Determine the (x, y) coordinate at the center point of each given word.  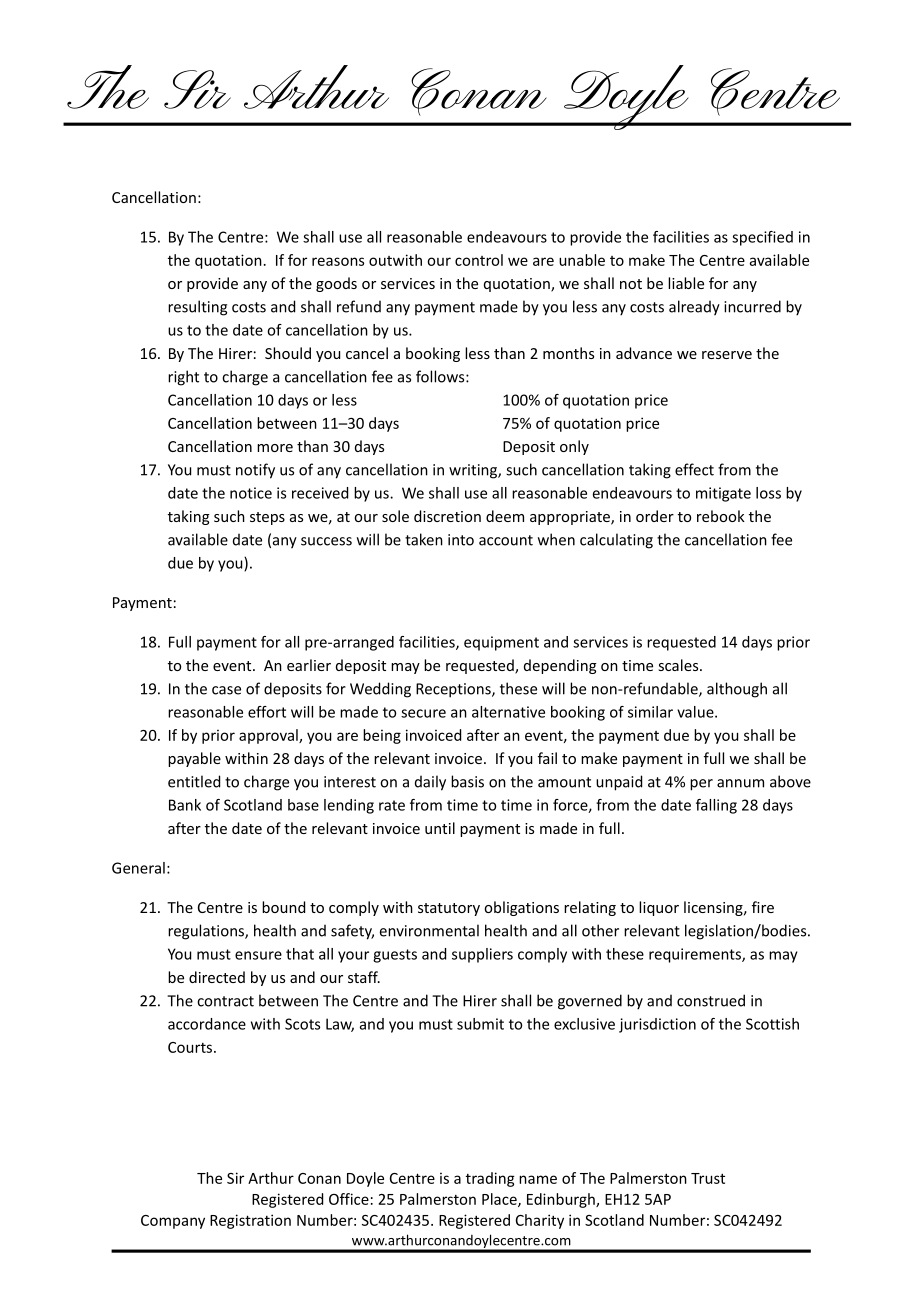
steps (267, 518)
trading (490, 1179)
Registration (250, 1221)
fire (763, 907)
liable (686, 283)
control (479, 260)
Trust (708, 1178)
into (461, 540)
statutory (449, 909)
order (655, 516)
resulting (197, 308)
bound (283, 907)
